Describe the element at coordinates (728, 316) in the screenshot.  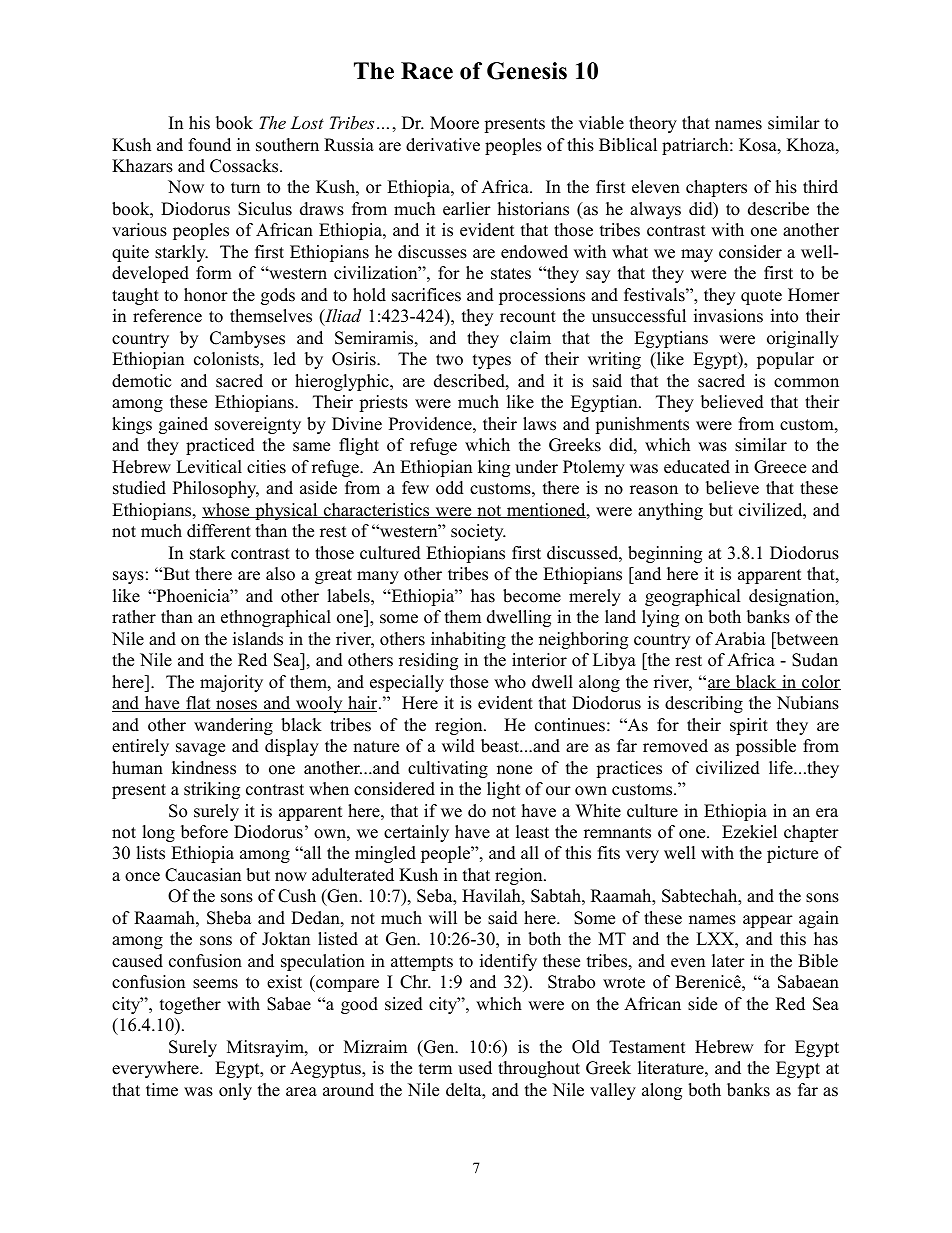
I see `invasions` at that location.
